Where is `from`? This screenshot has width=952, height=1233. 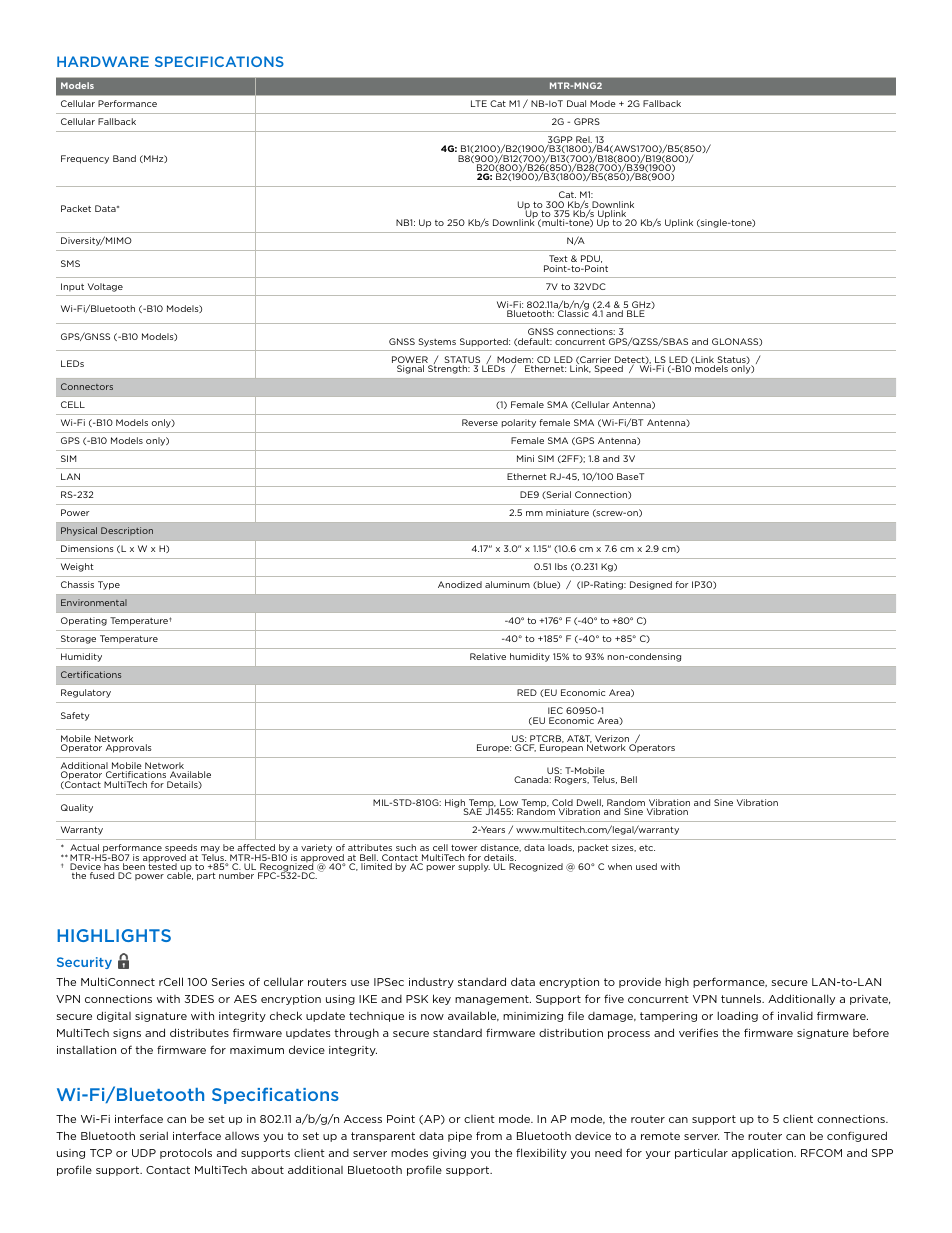 from is located at coordinates (489, 1135).
